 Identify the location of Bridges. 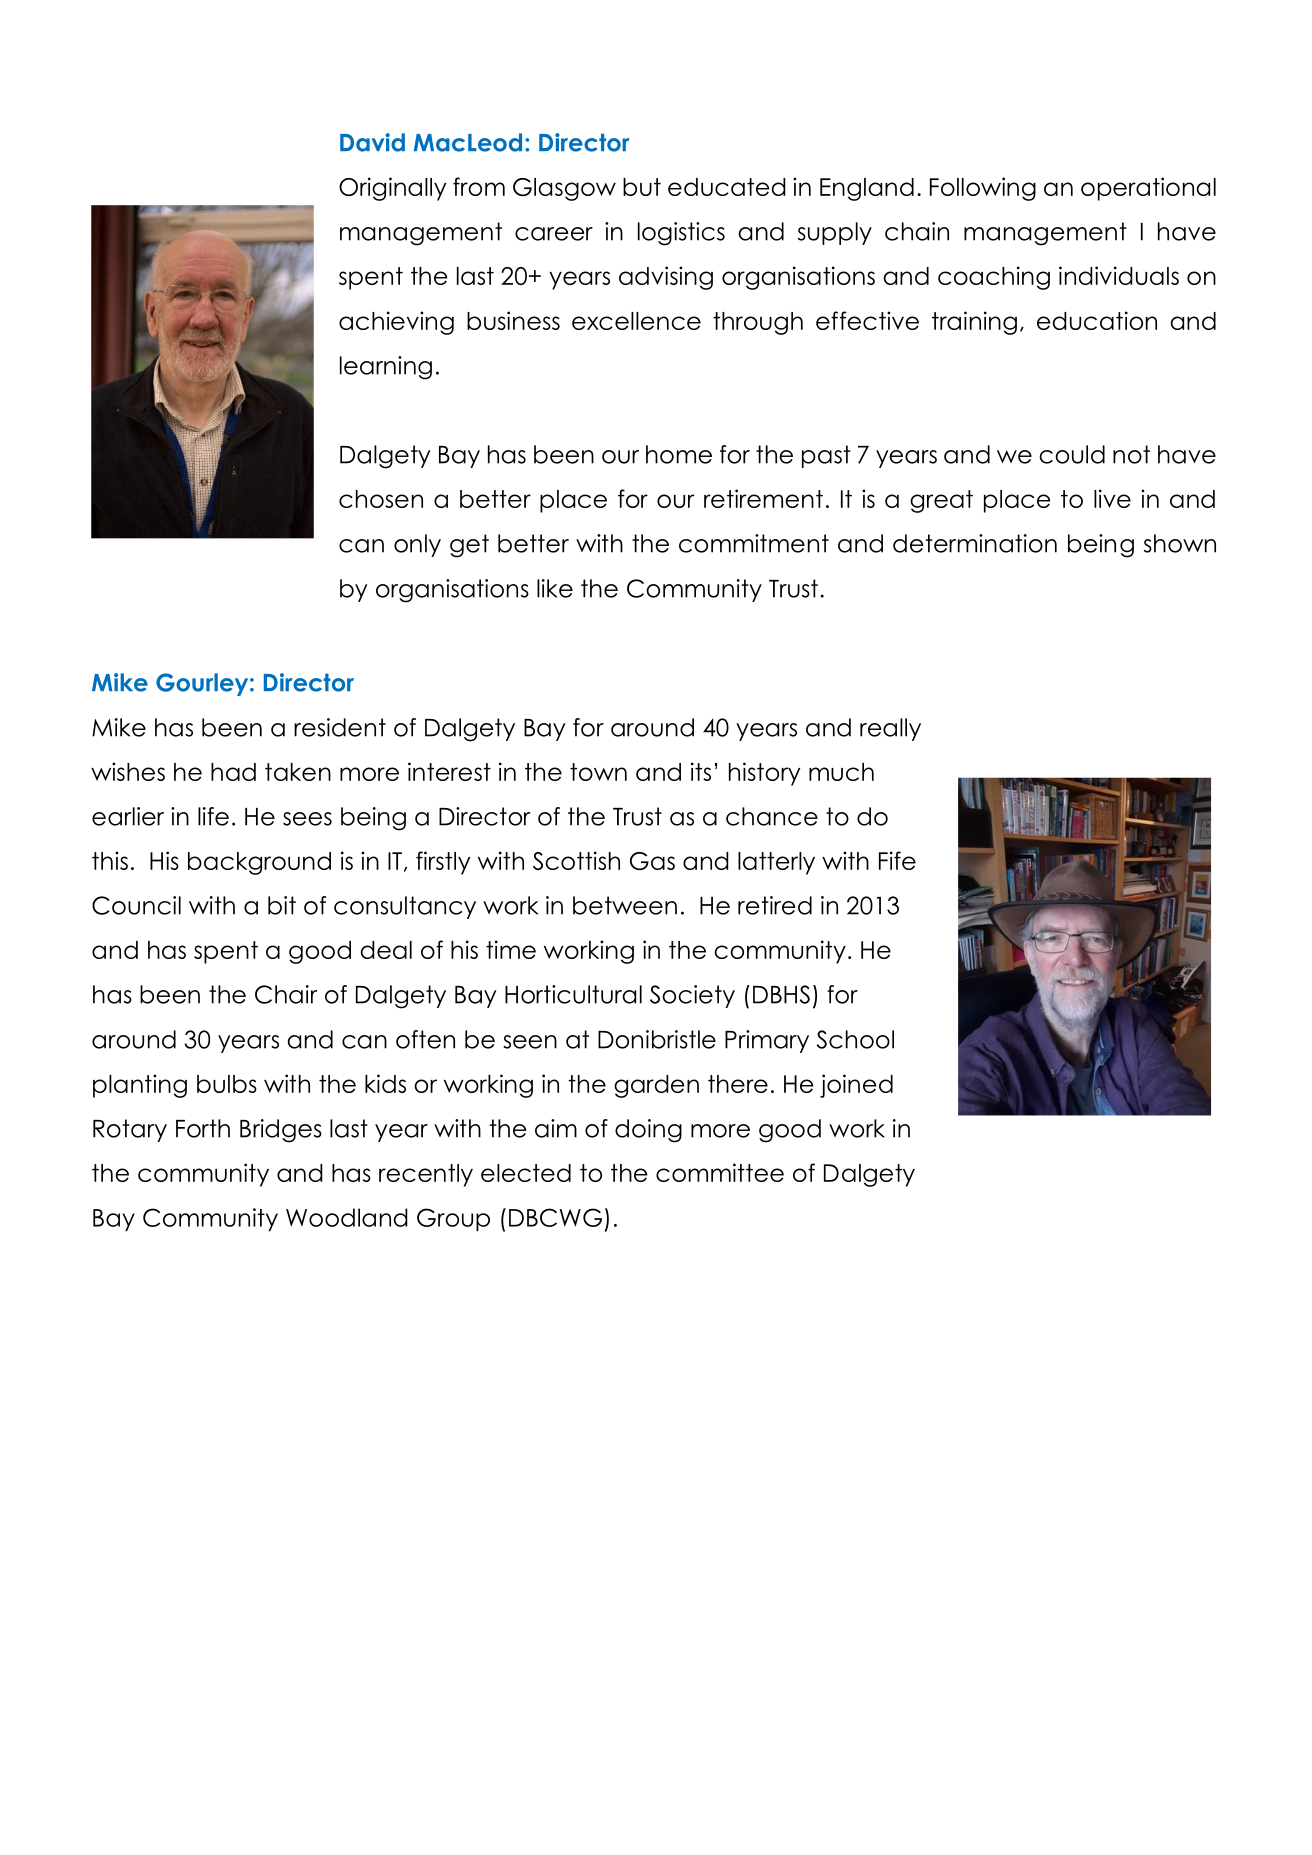
(281, 1131).
